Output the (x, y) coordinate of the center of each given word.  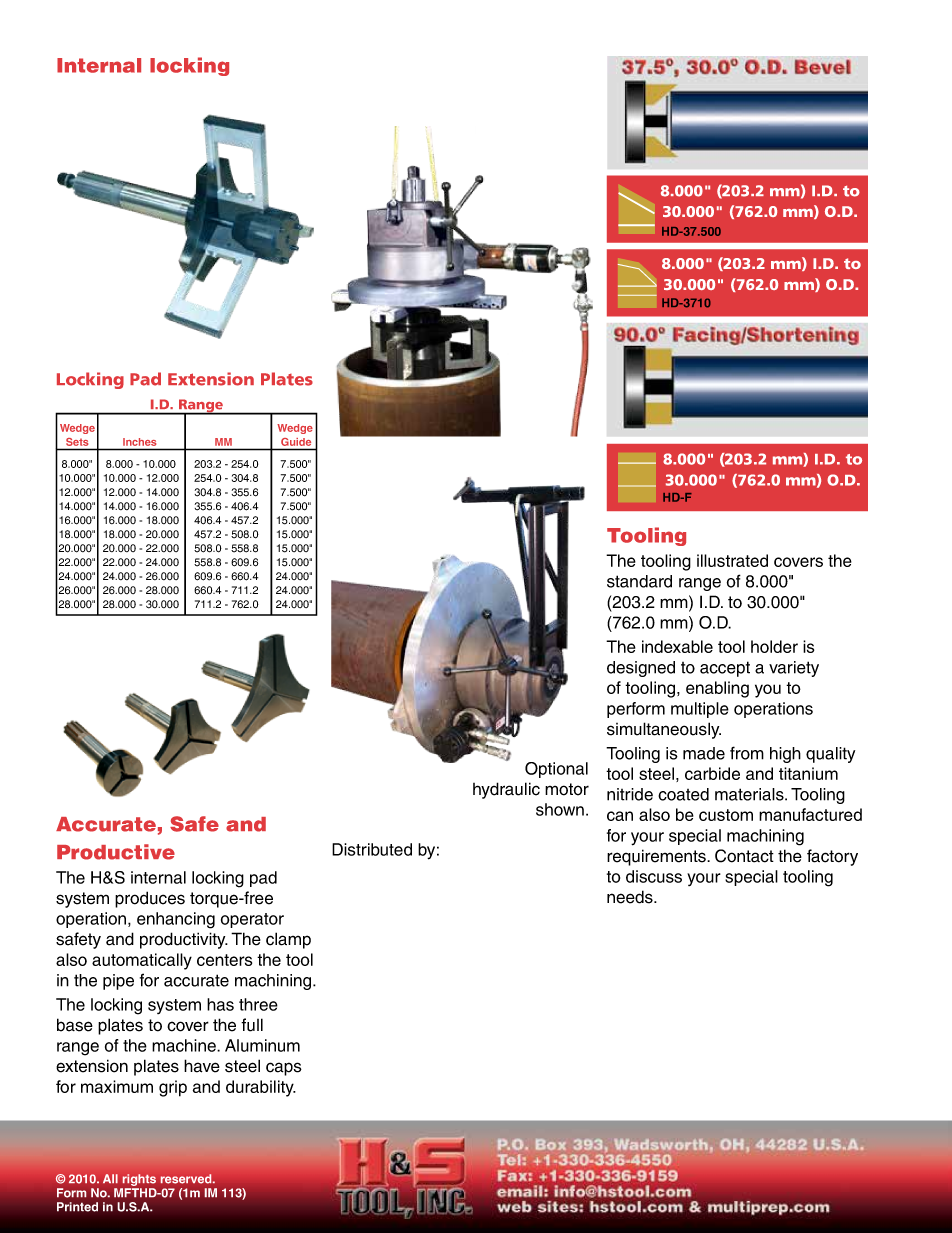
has (220, 1004)
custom (726, 815)
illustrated (732, 560)
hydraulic (506, 790)
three (258, 1004)
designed (641, 669)
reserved (187, 1179)
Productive (116, 852)
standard (639, 581)
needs (631, 897)
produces (150, 899)
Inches (139, 442)
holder (774, 646)
